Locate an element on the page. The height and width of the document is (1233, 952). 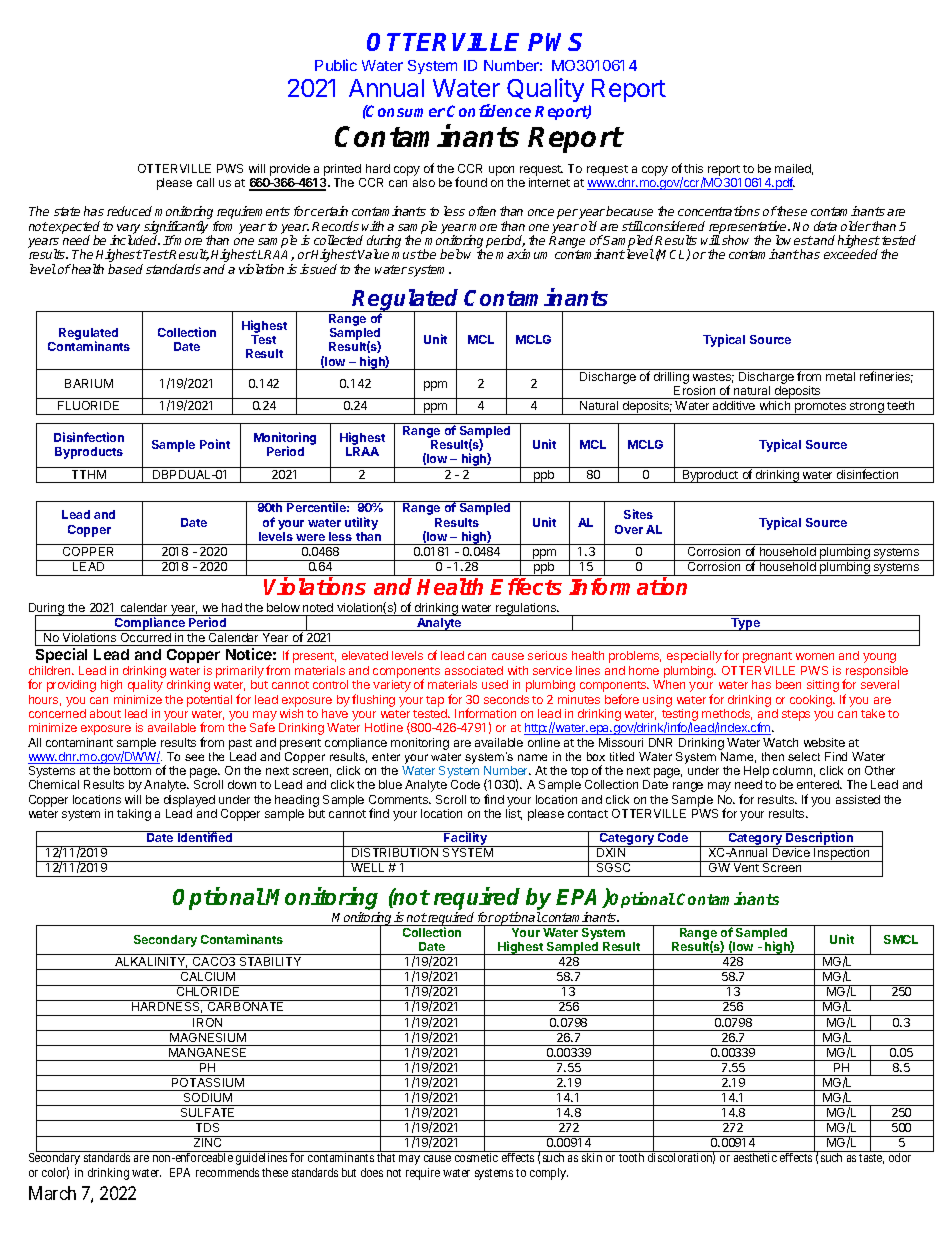
this is located at coordinates (693, 168).
